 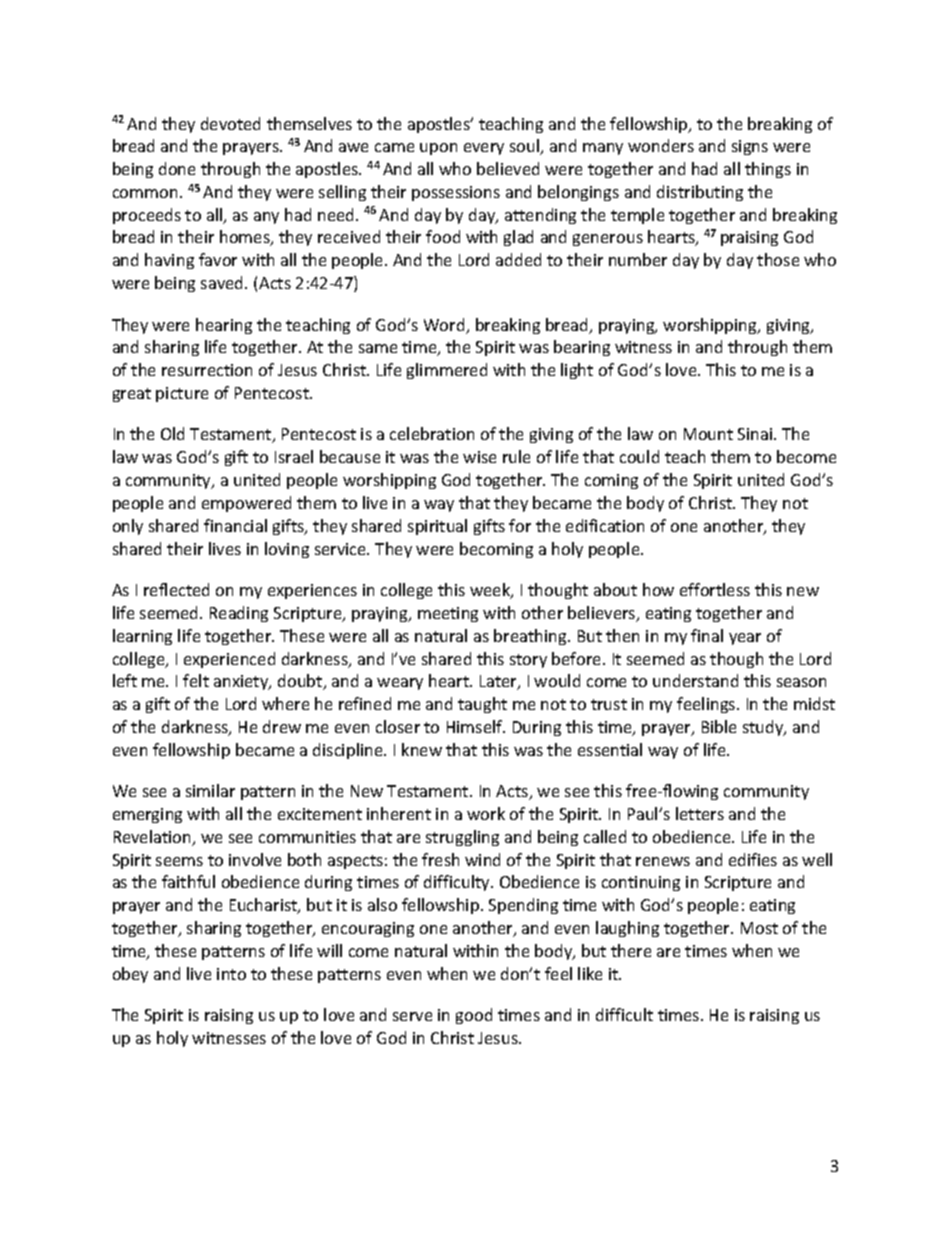 I want to click on felt, so click(x=196, y=680).
